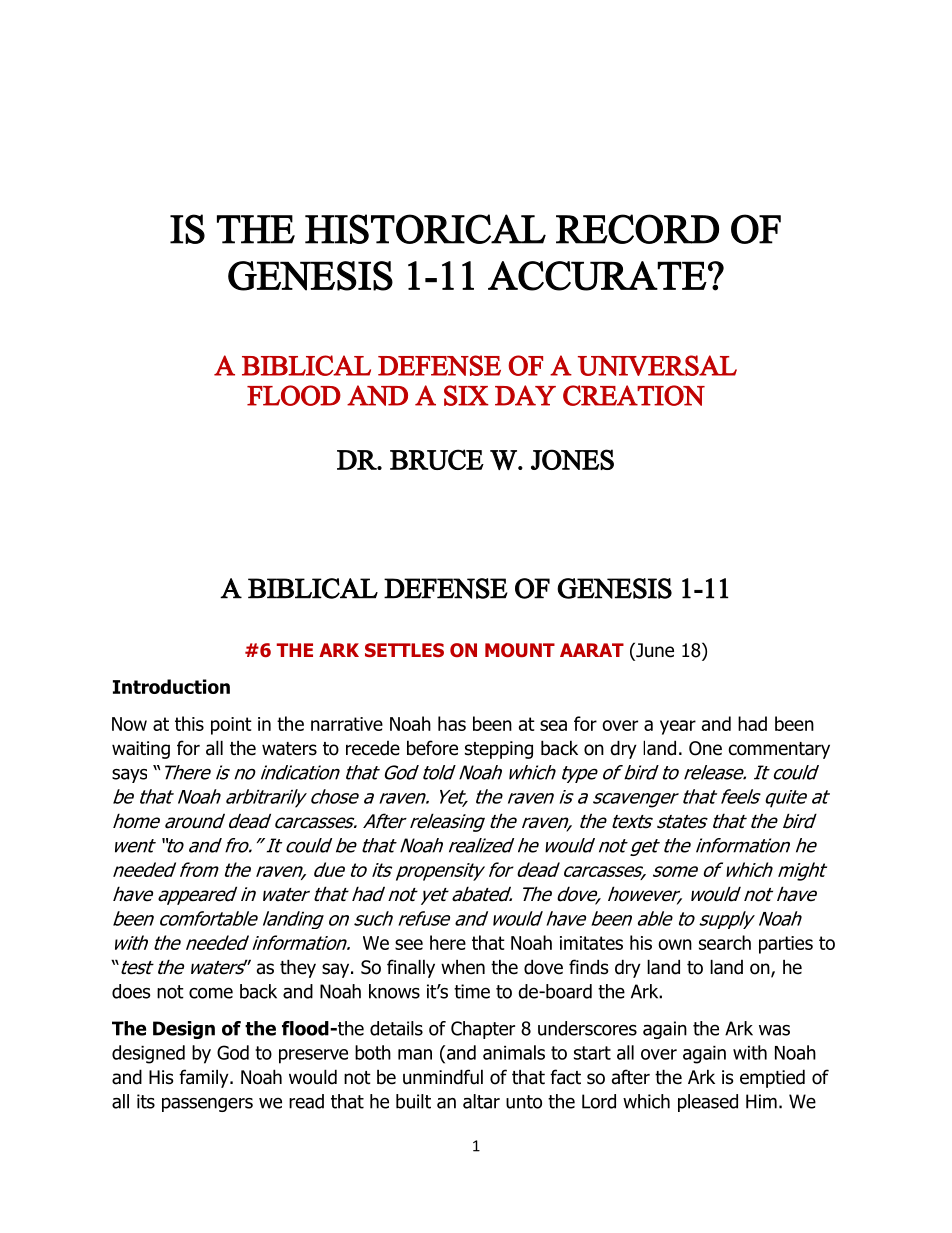 This document has height=1233, width=952. What do you see at coordinates (231, 726) in the document?
I see `point` at bounding box center [231, 726].
